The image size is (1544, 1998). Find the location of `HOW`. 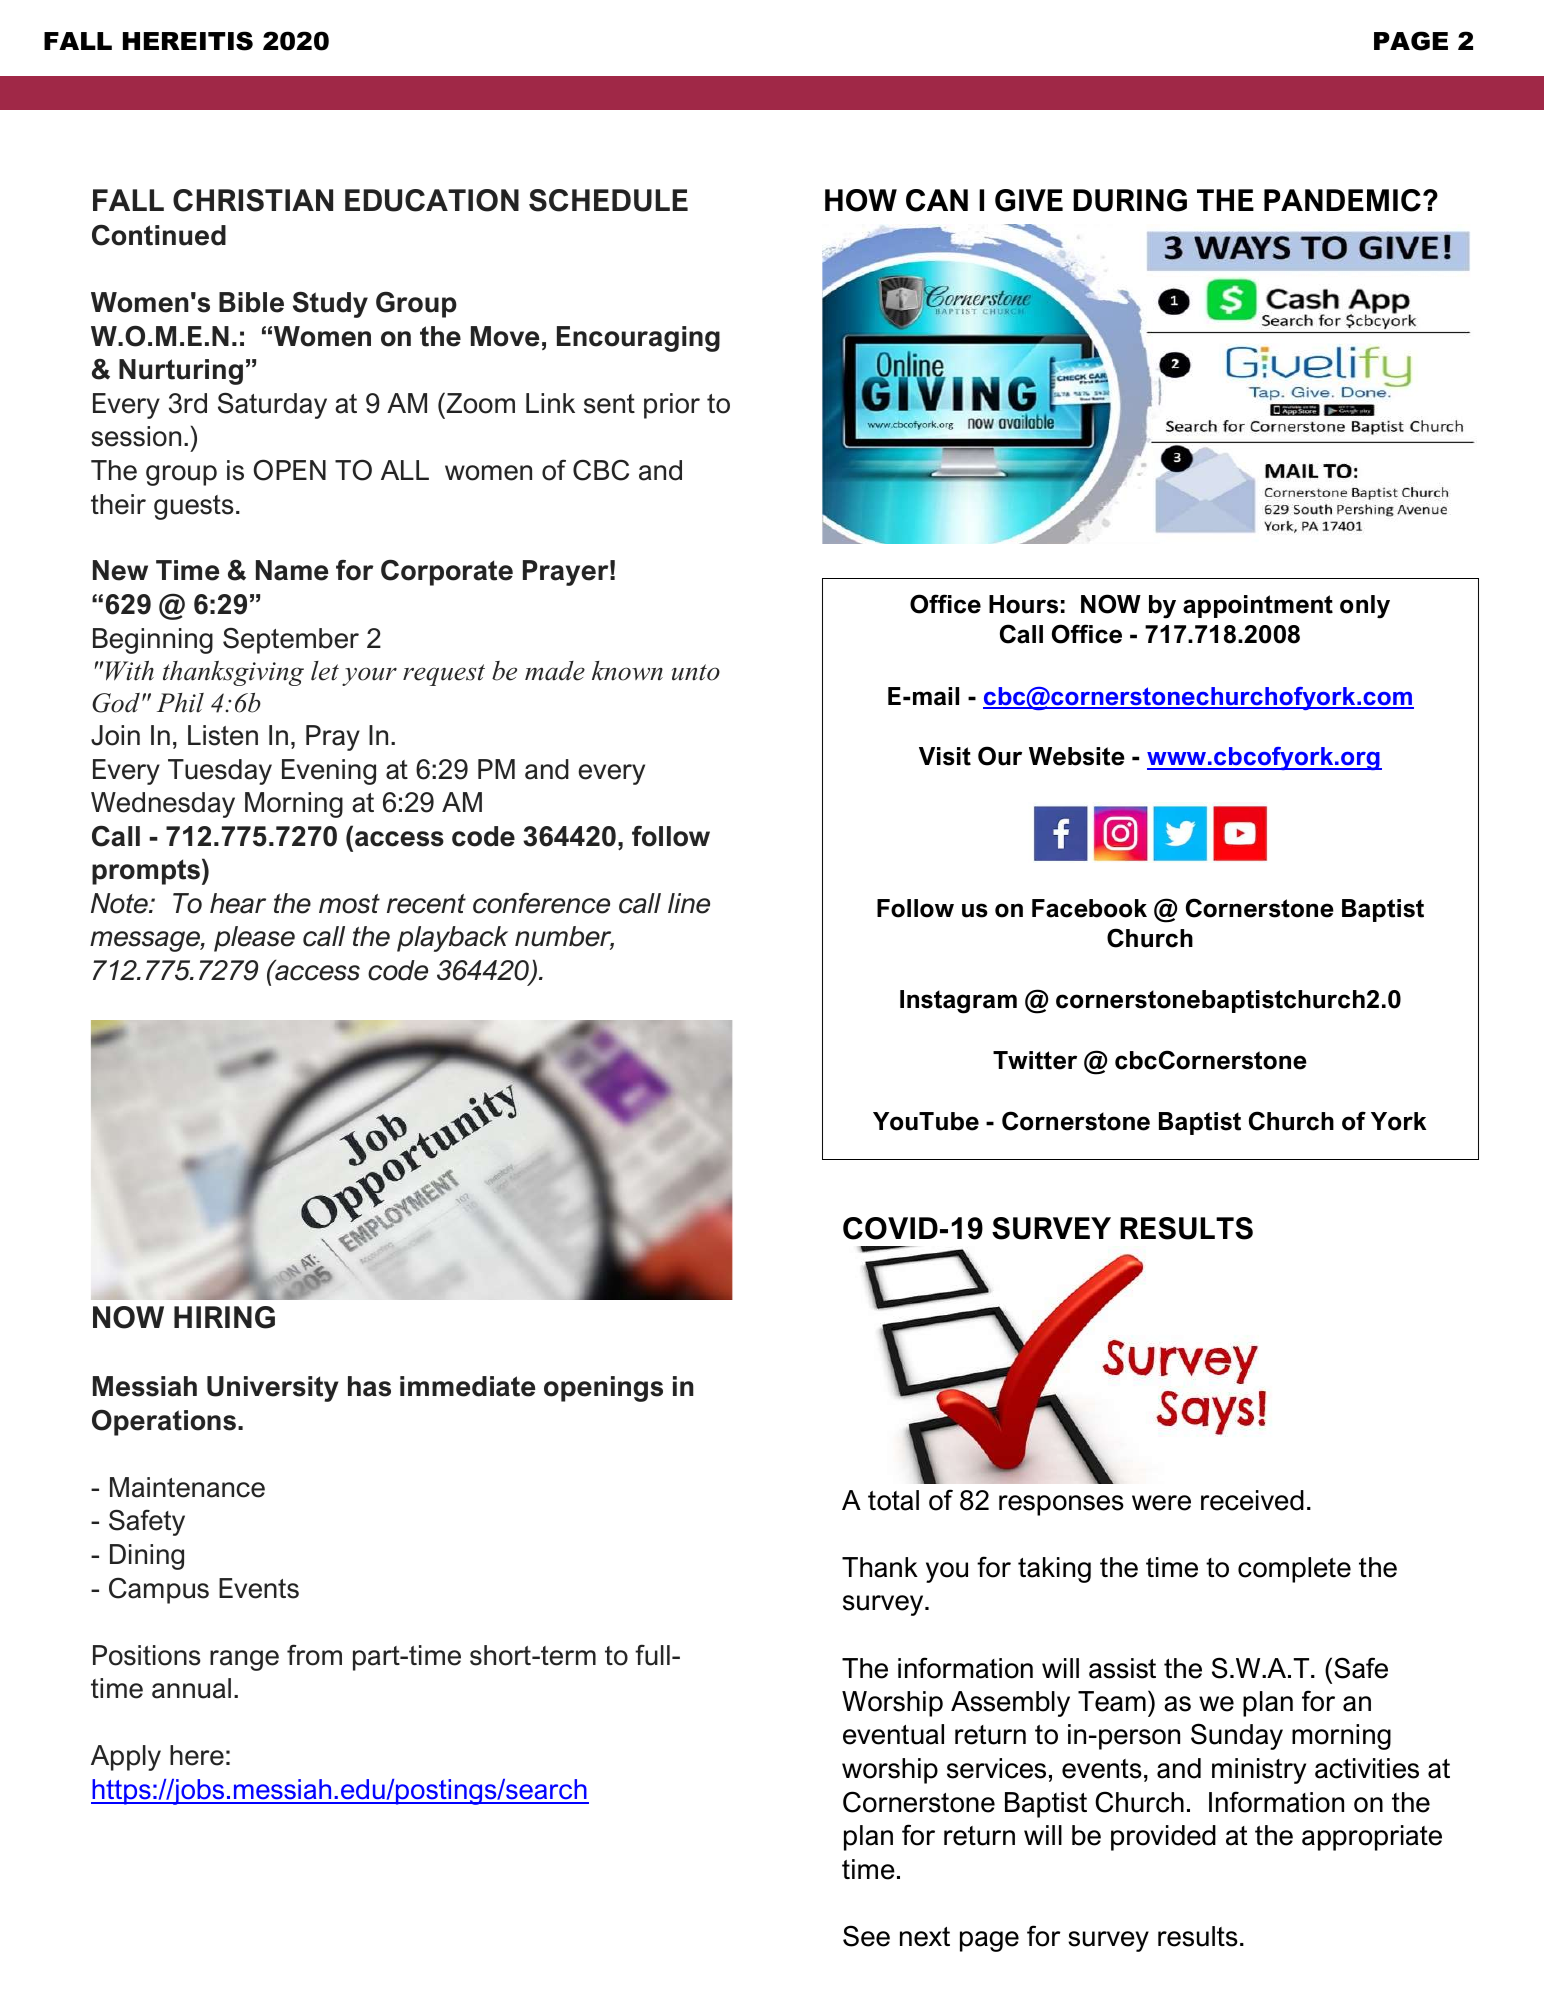

HOW is located at coordinates (861, 200).
